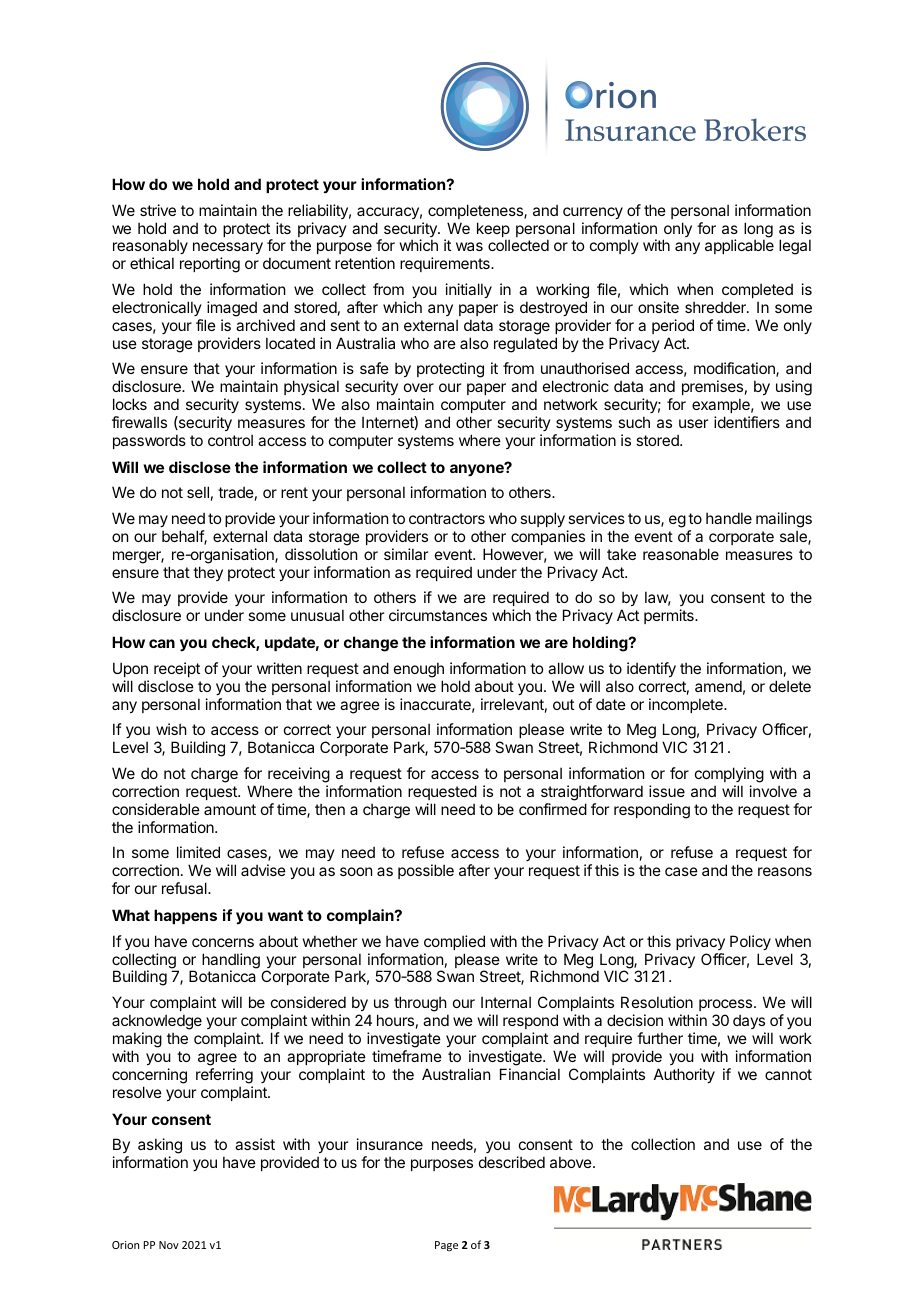 The image size is (924, 1308). I want to click on applicable, so click(739, 246).
